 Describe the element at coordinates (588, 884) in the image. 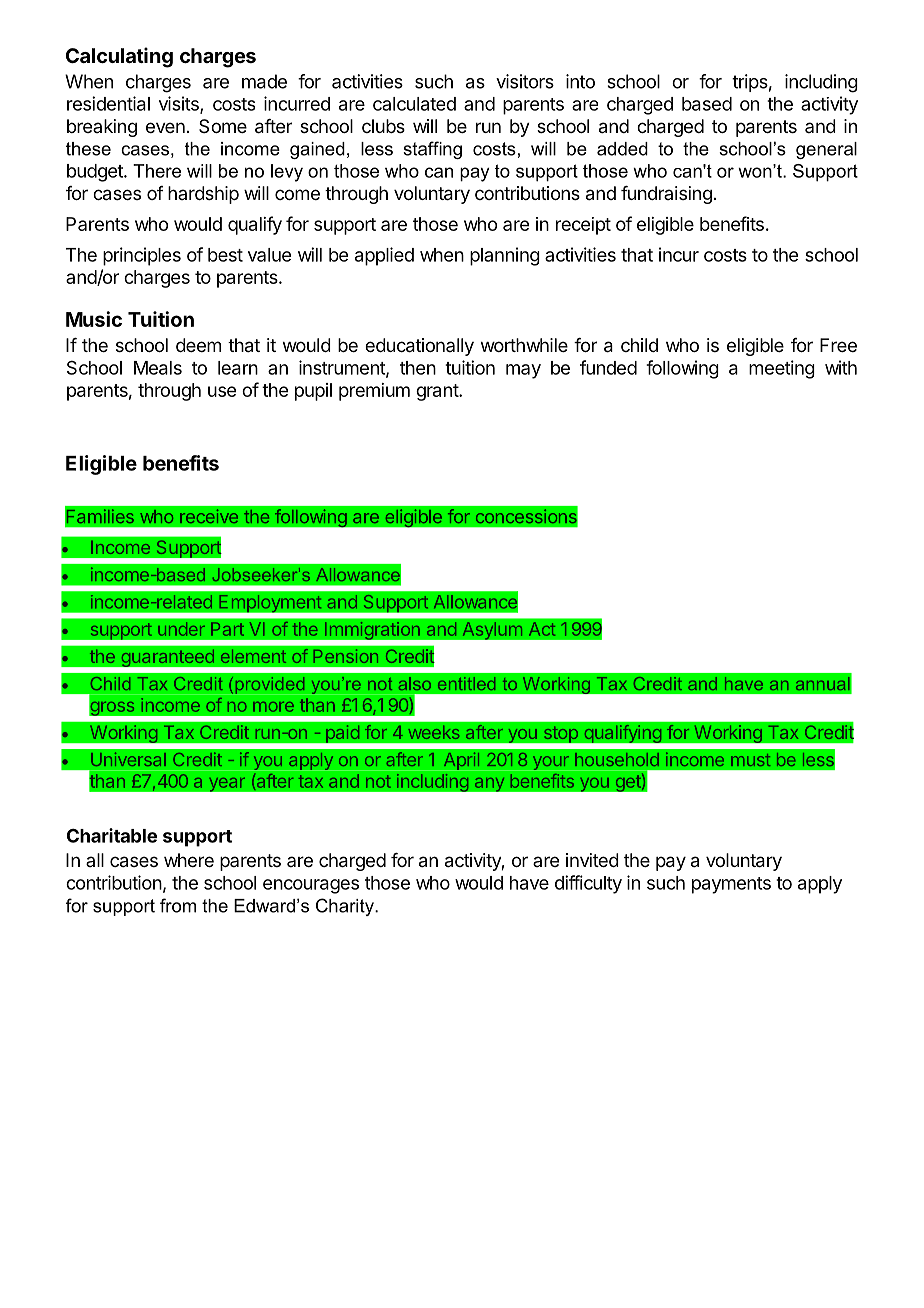

I see `difficulty` at that location.
